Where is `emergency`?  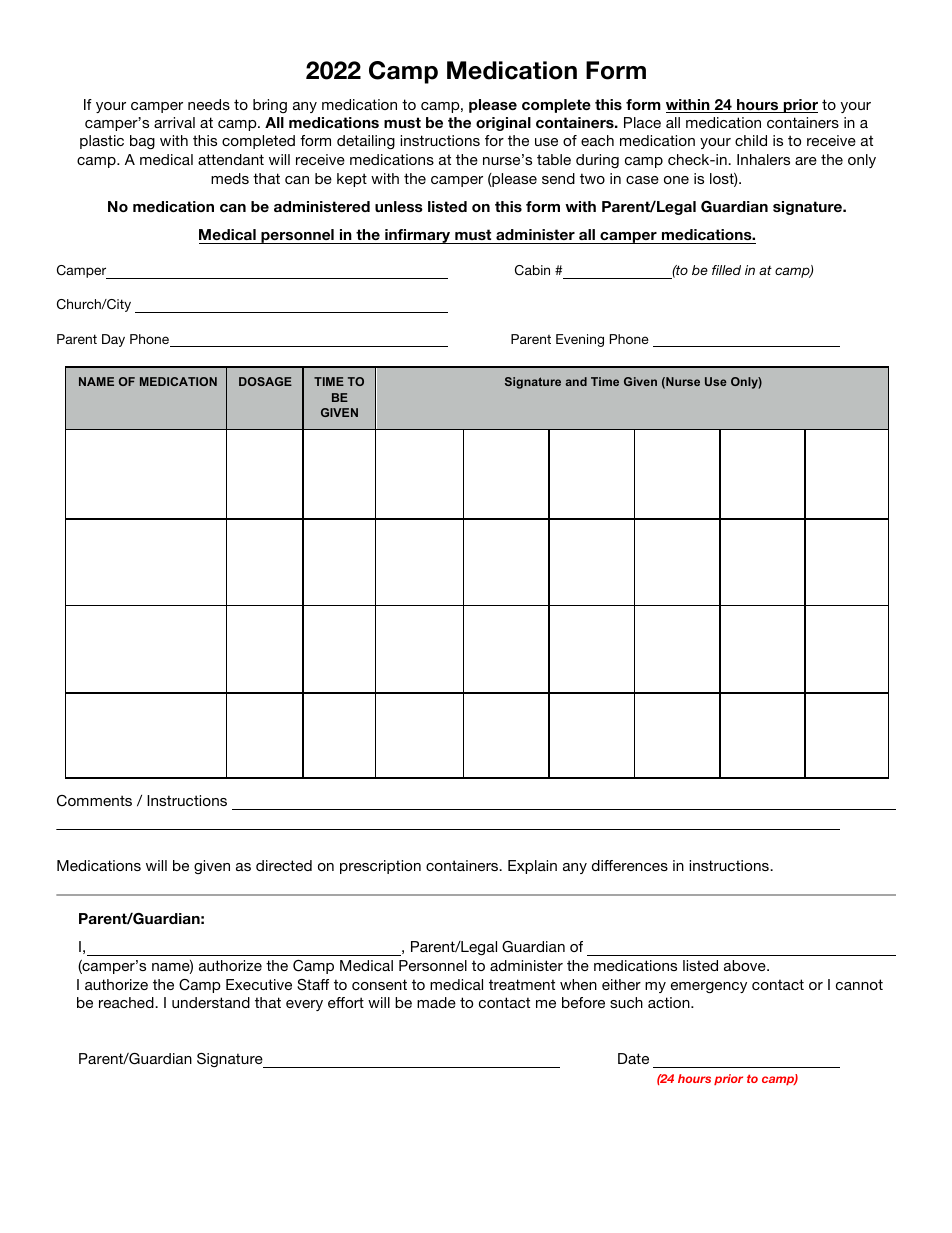 emergency is located at coordinates (709, 987).
